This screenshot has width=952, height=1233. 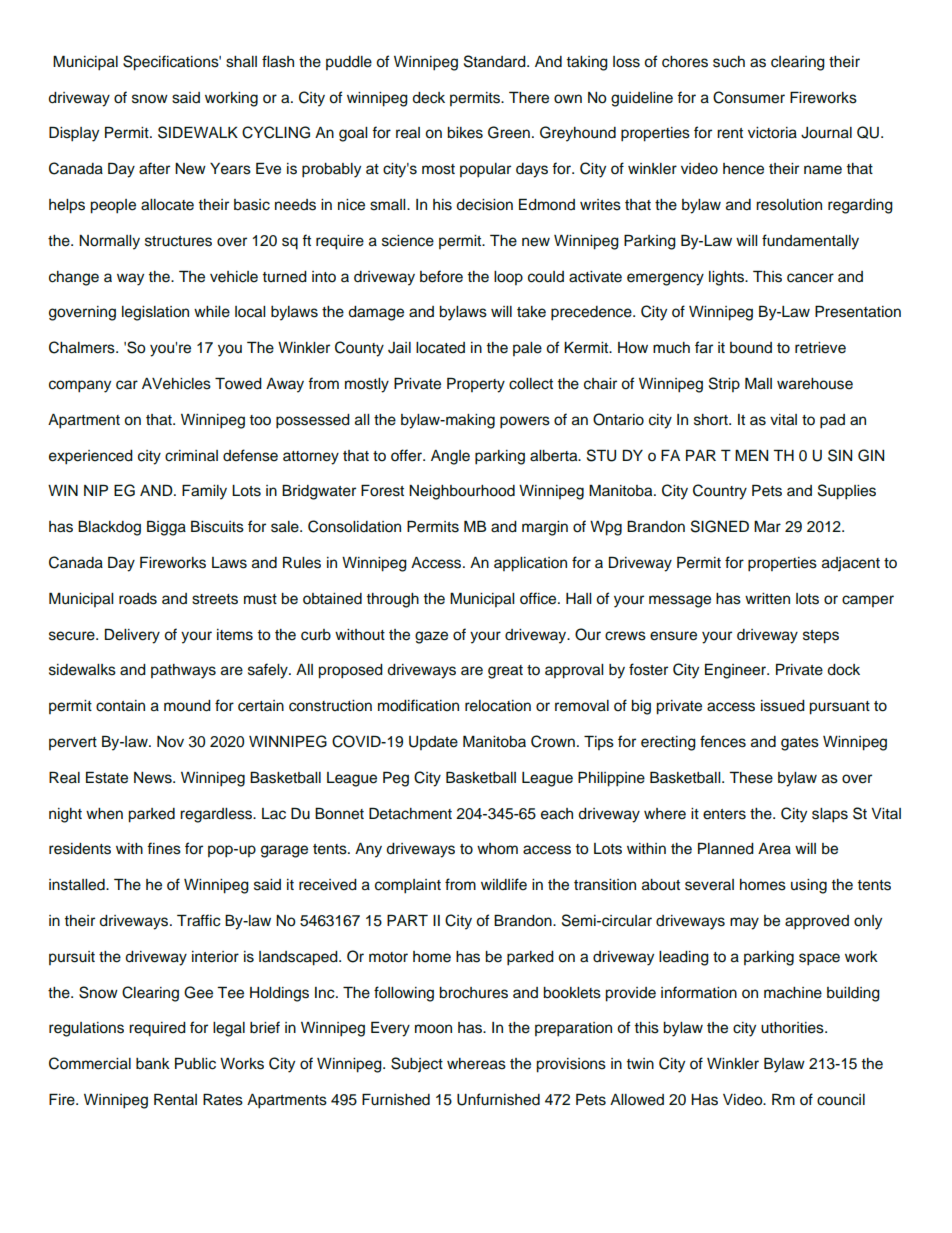 I want to click on deck, so click(x=428, y=98).
